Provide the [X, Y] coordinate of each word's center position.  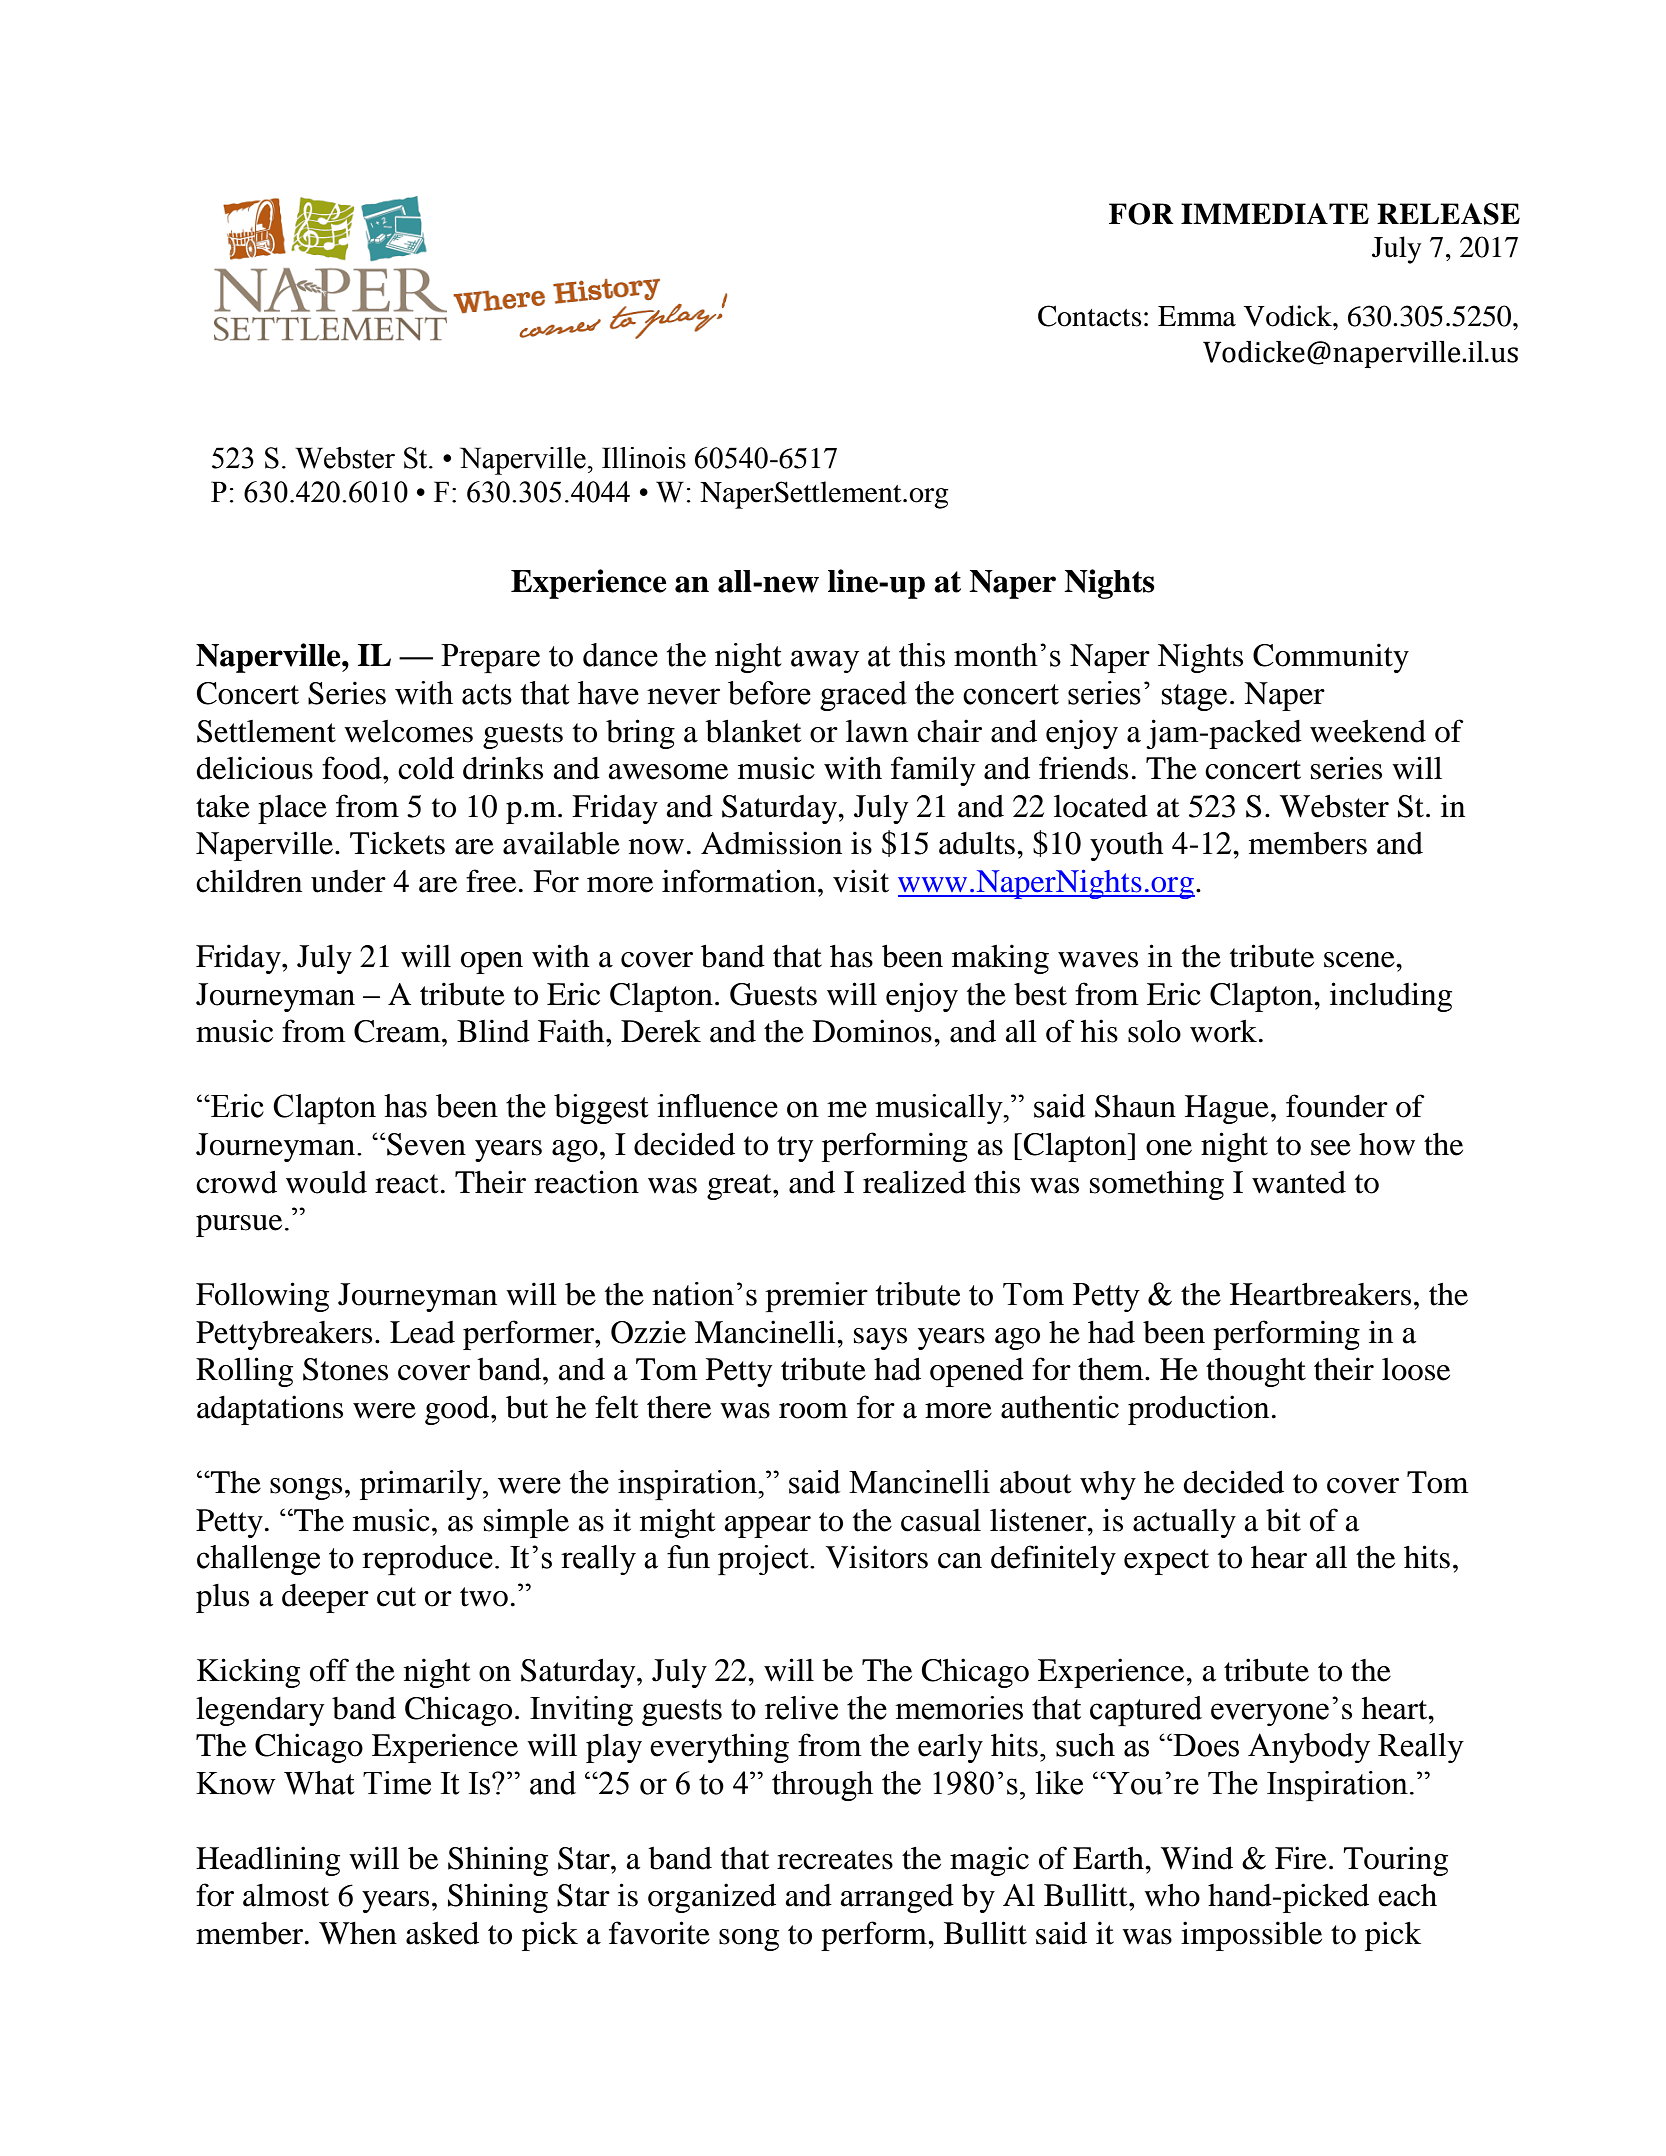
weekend [1368, 731]
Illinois [644, 458]
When [358, 1933]
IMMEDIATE [1275, 213]
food [353, 768]
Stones [345, 1369]
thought [1256, 1372]
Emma [1197, 316]
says [880, 1339]
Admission [771, 843]
